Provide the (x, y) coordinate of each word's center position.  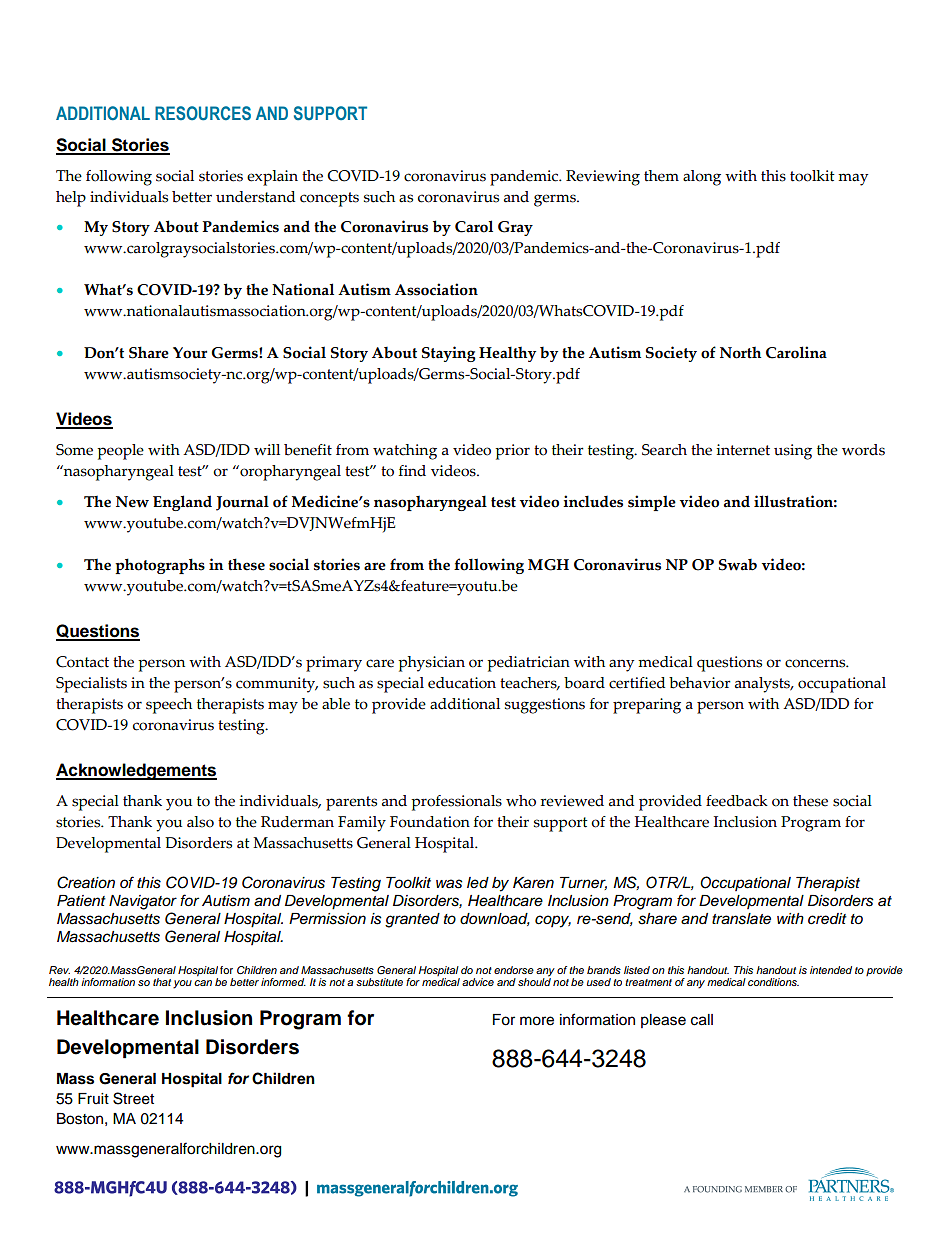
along (702, 178)
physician (431, 664)
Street (133, 1098)
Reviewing (603, 178)
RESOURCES (203, 113)
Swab (738, 565)
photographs (160, 566)
